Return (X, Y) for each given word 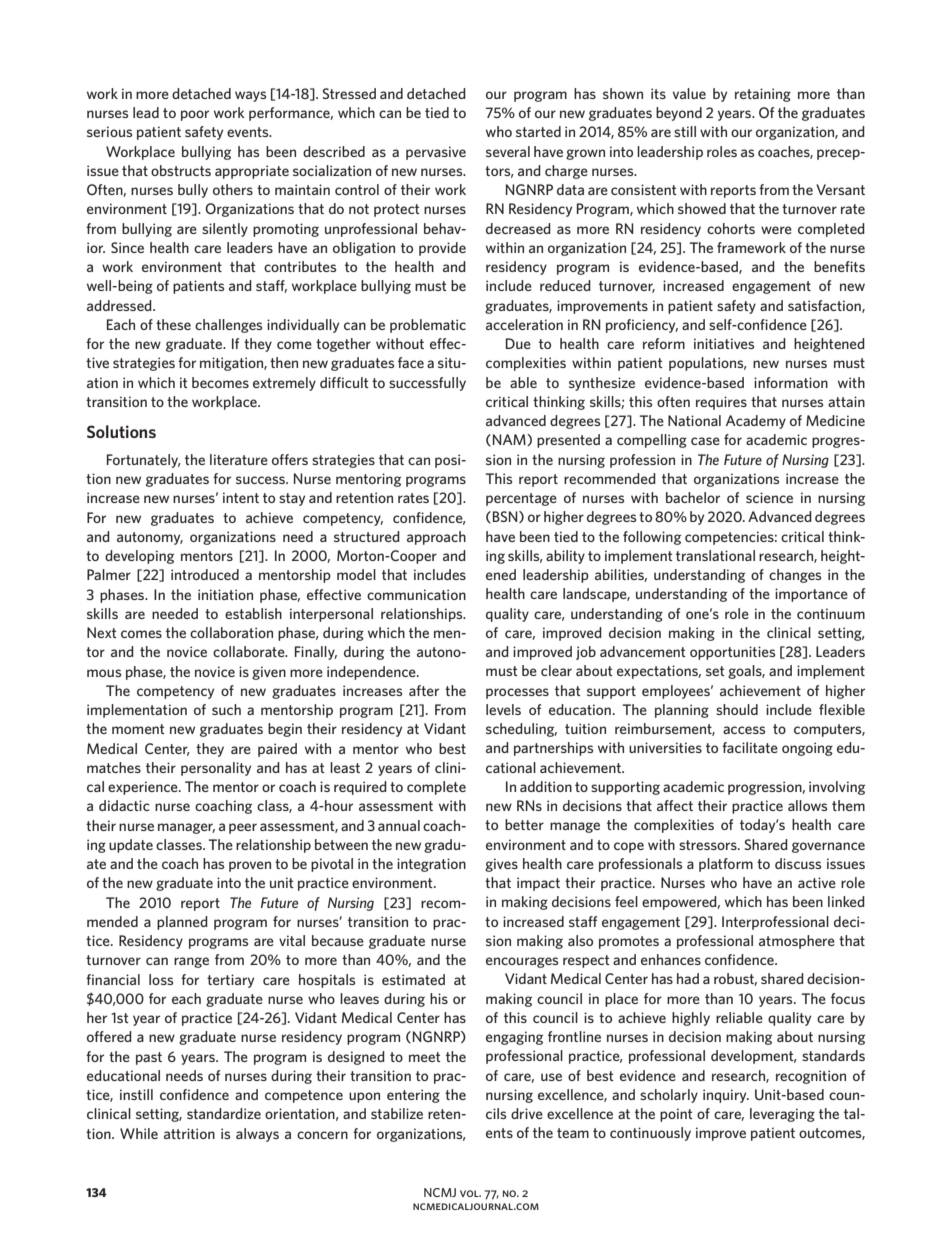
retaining (763, 95)
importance (811, 595)
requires (721, 403)
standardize (224, 1113)
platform (726, 865)
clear (556, 670)
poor (195, 115)
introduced (205, 574)
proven (250, 866)
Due (518, 343)
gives (501, 865)
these (173, 324)
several (508, 151)
